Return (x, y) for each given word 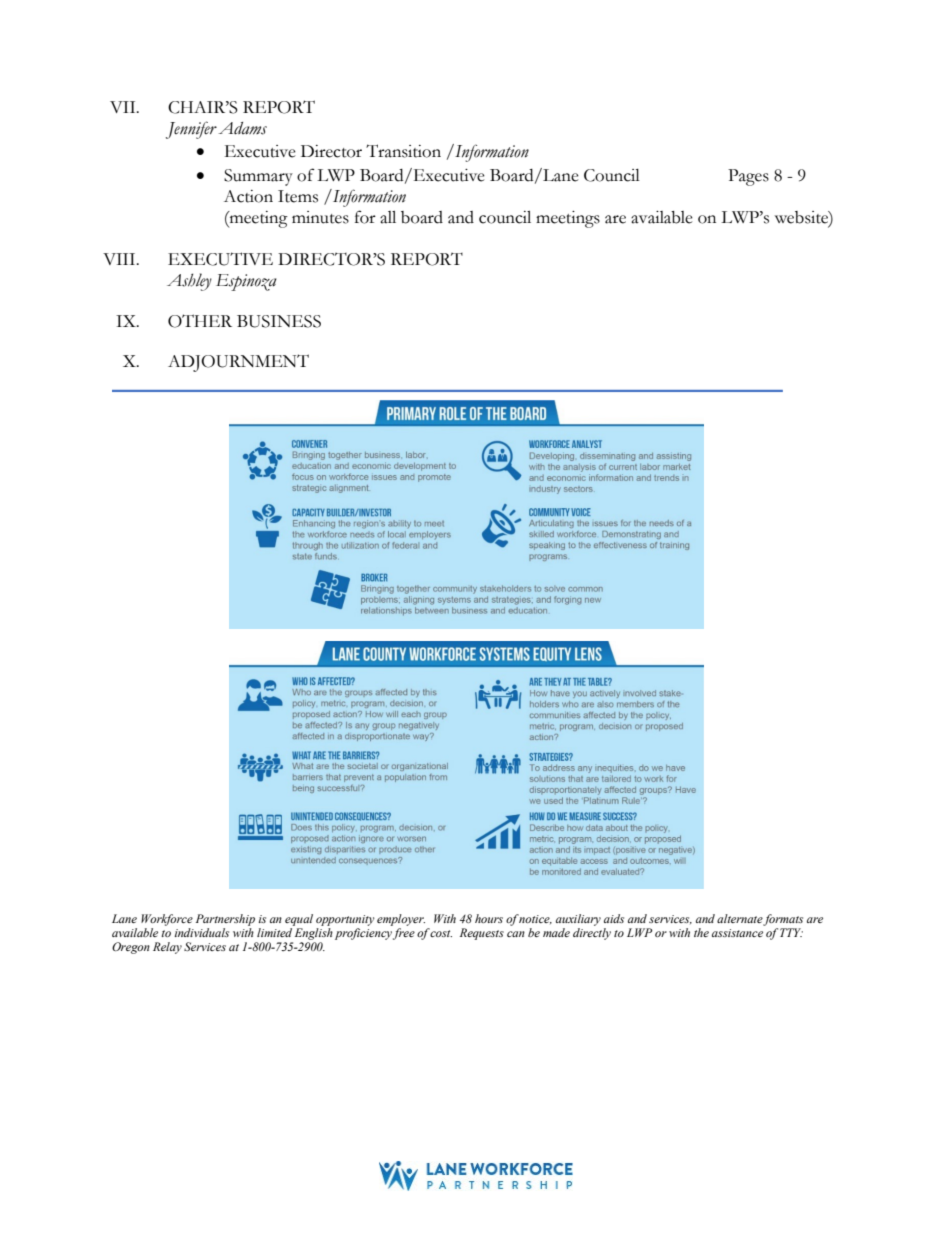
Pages (748, 177)
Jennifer (191, 130)
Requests (482, 934)
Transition (403, 151)
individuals (201, 932)
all (388, 217)
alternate (740, 919)
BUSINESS (279, 321)
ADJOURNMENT (238, 363)
